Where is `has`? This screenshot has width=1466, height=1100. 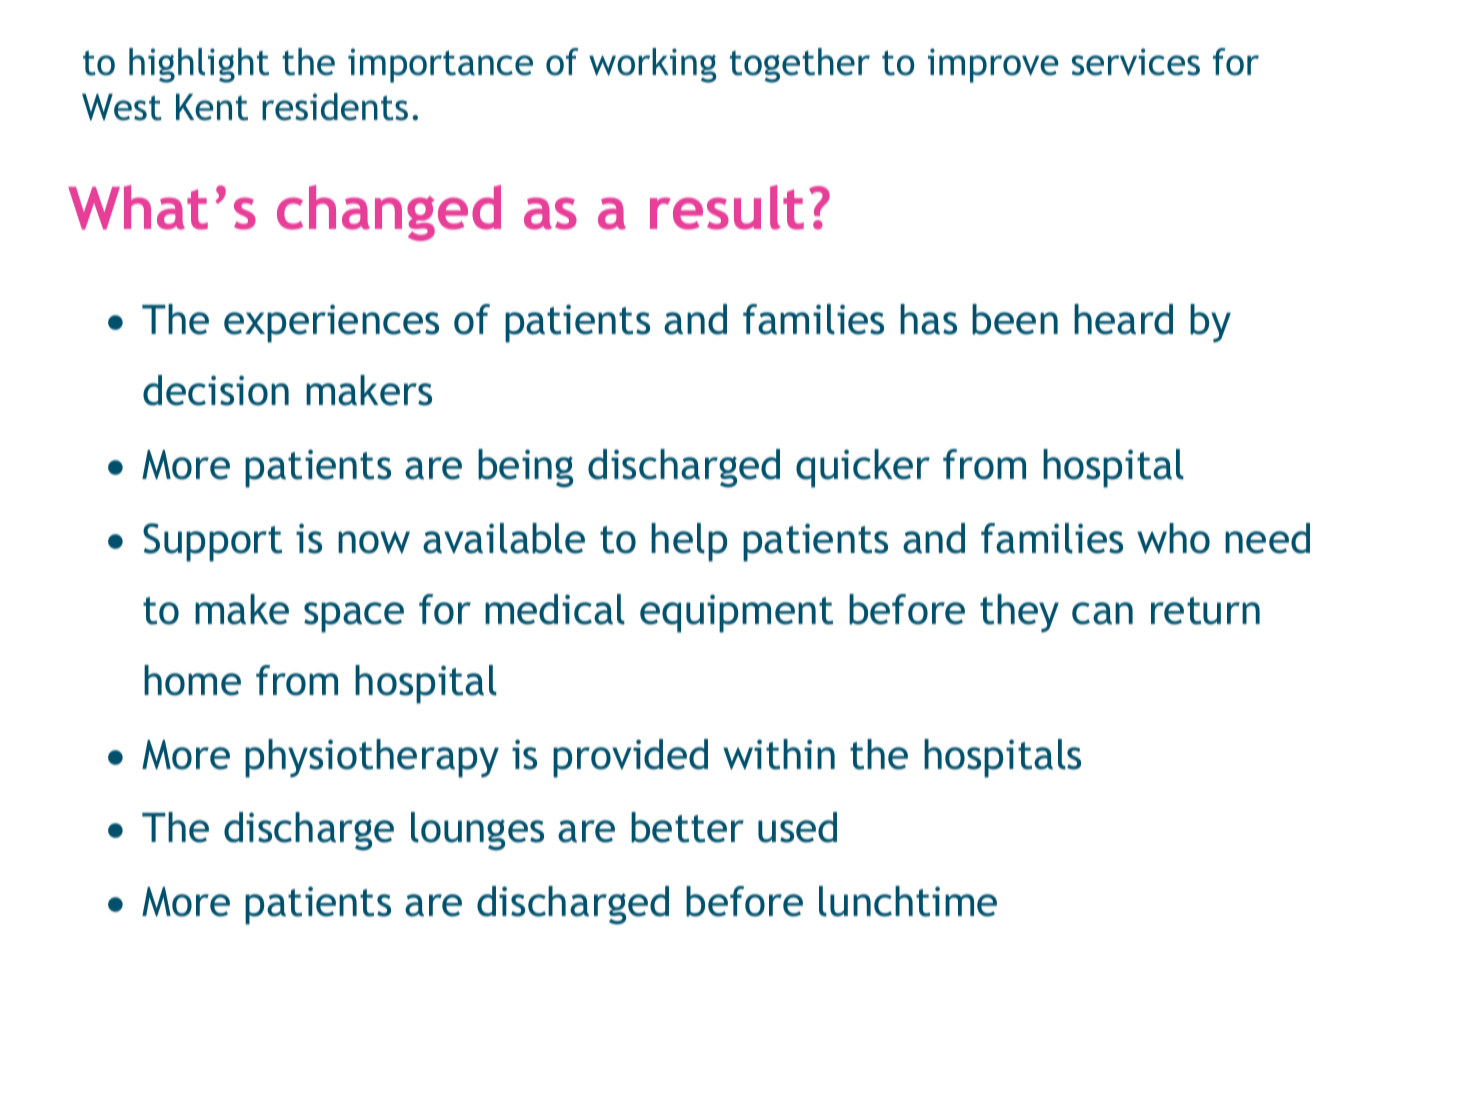
has is located at coordinates (928, 319).
